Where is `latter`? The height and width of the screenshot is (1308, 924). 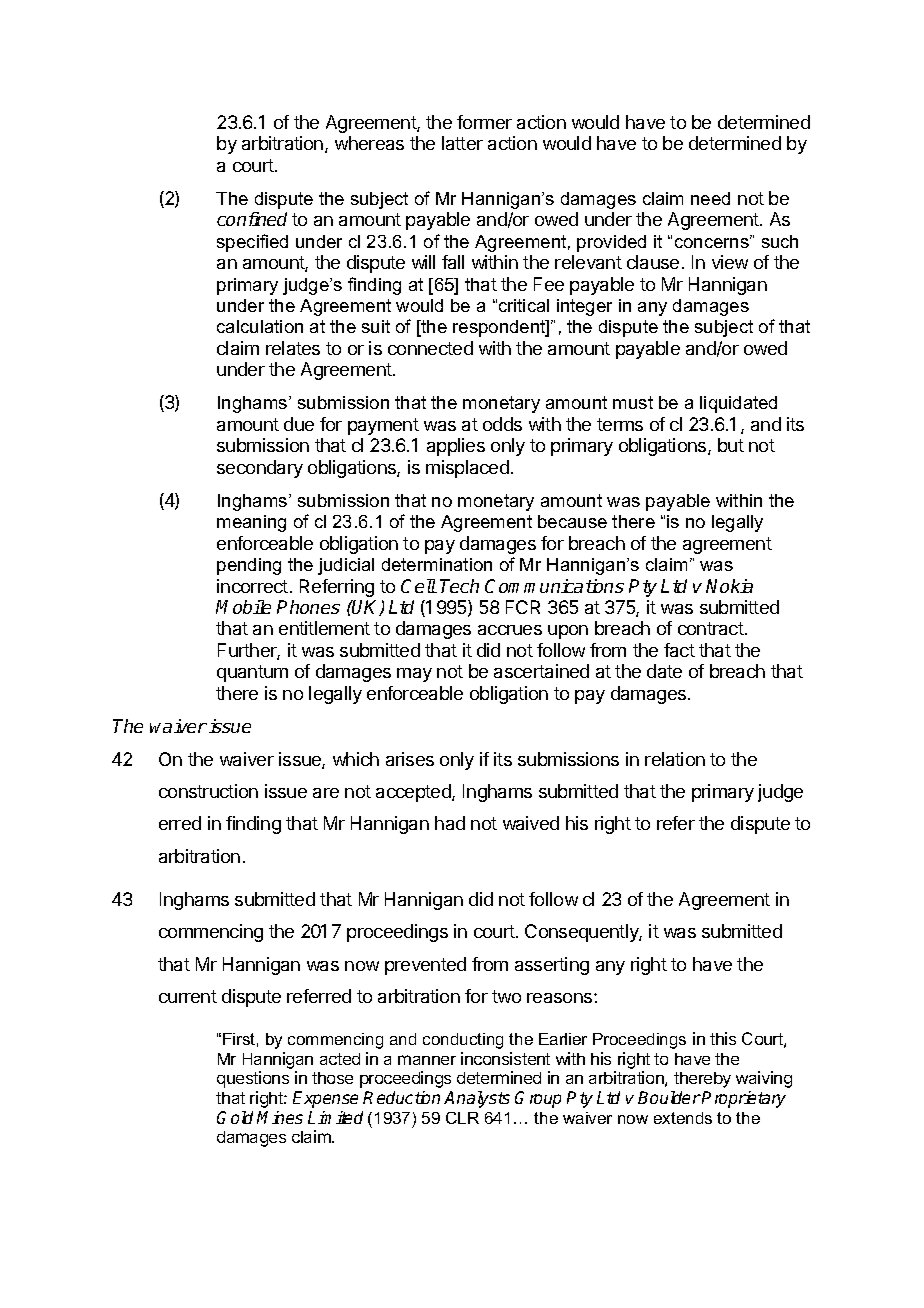 latter is located at coordinates (462, 143).
